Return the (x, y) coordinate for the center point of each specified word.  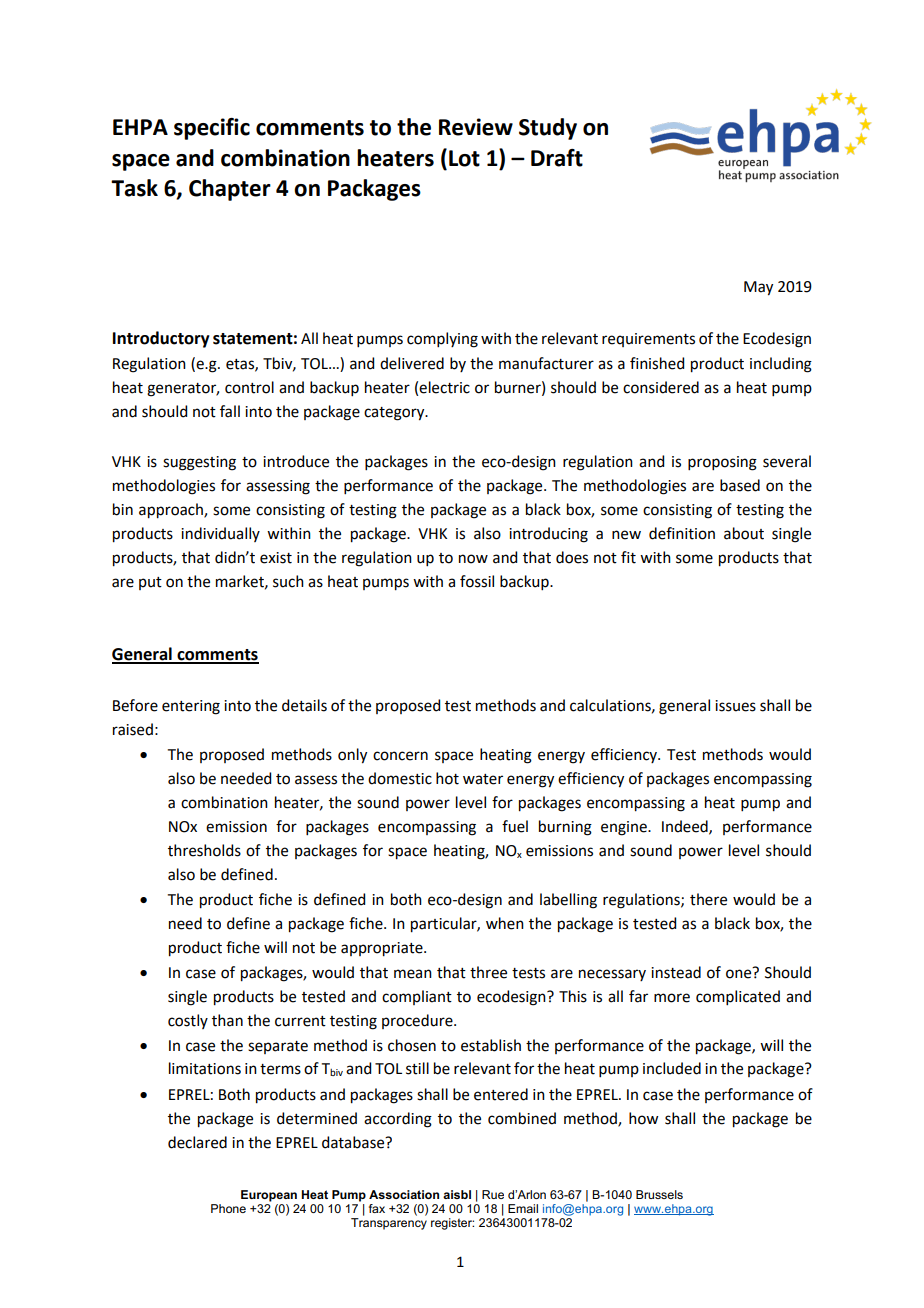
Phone (228, 1208)
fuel (515, 826)
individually (220, 534)
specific (212, 129)
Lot (464, 158)
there (708, 899)
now (473, 559)
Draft (557, 158)
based (740, 485)
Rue (493, 1194)
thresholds (204, 850)
